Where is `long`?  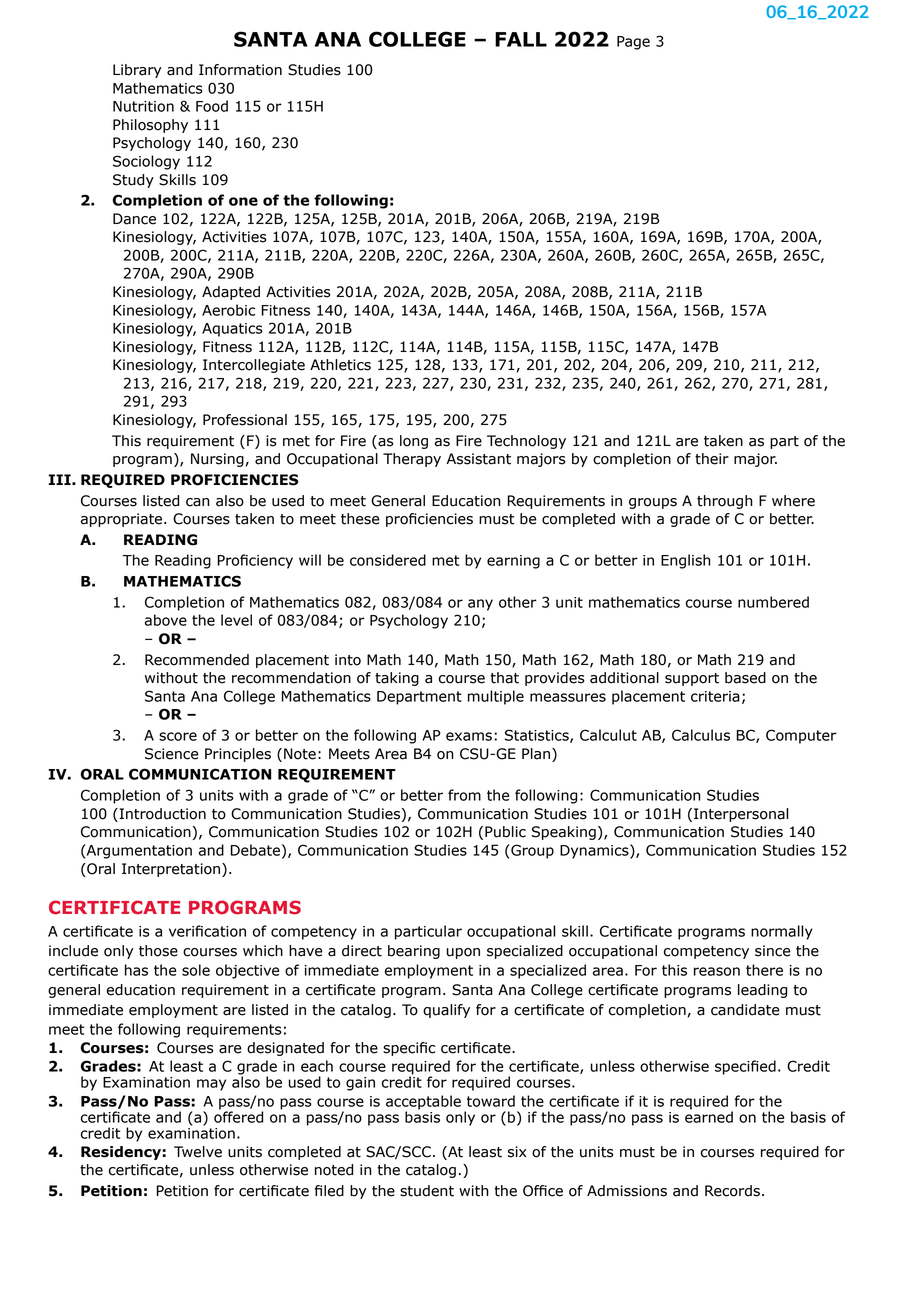 long is located at coordinates (414, 442).
